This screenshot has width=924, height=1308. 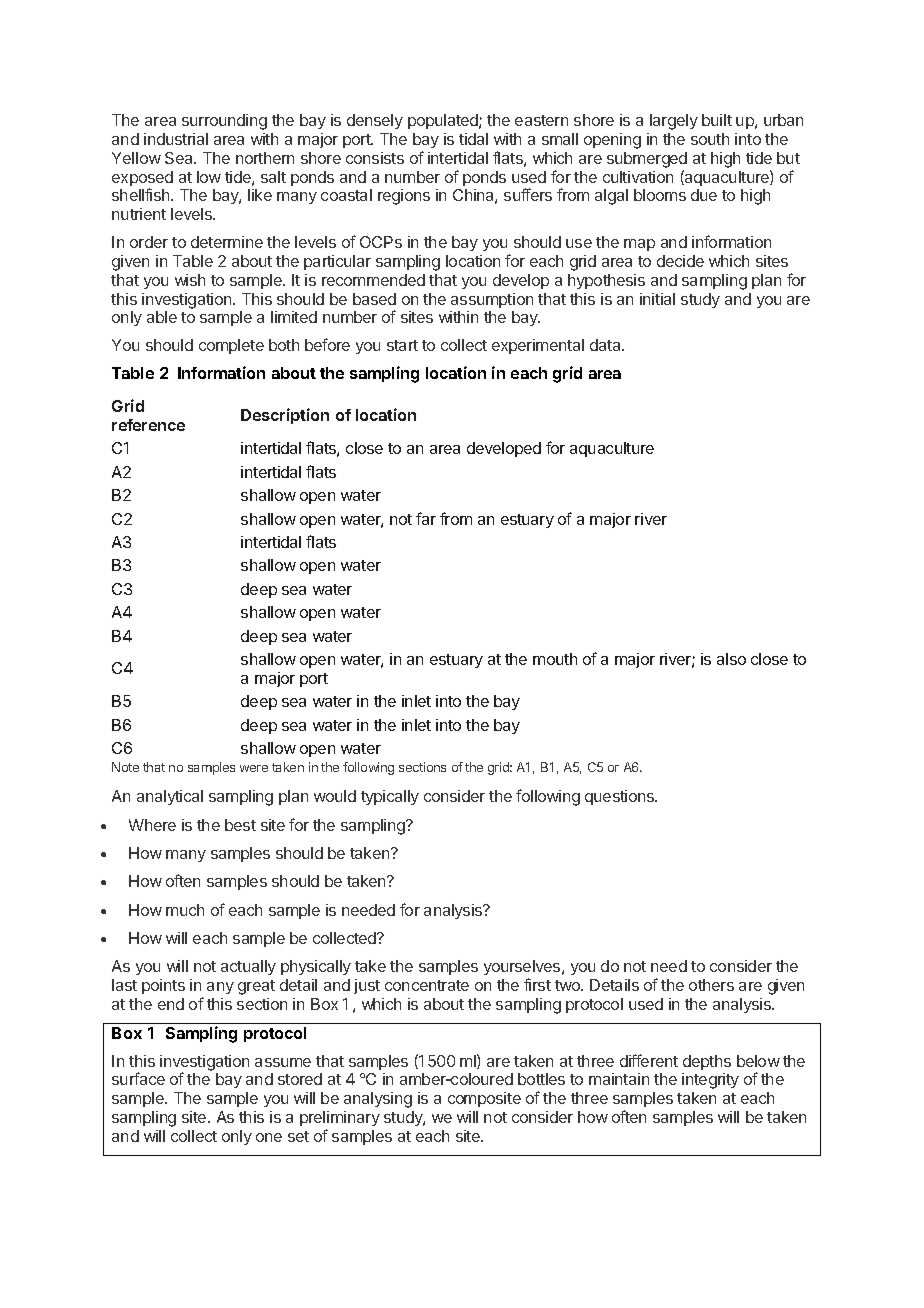 I want to click on also, so click(x=731, y=659).
